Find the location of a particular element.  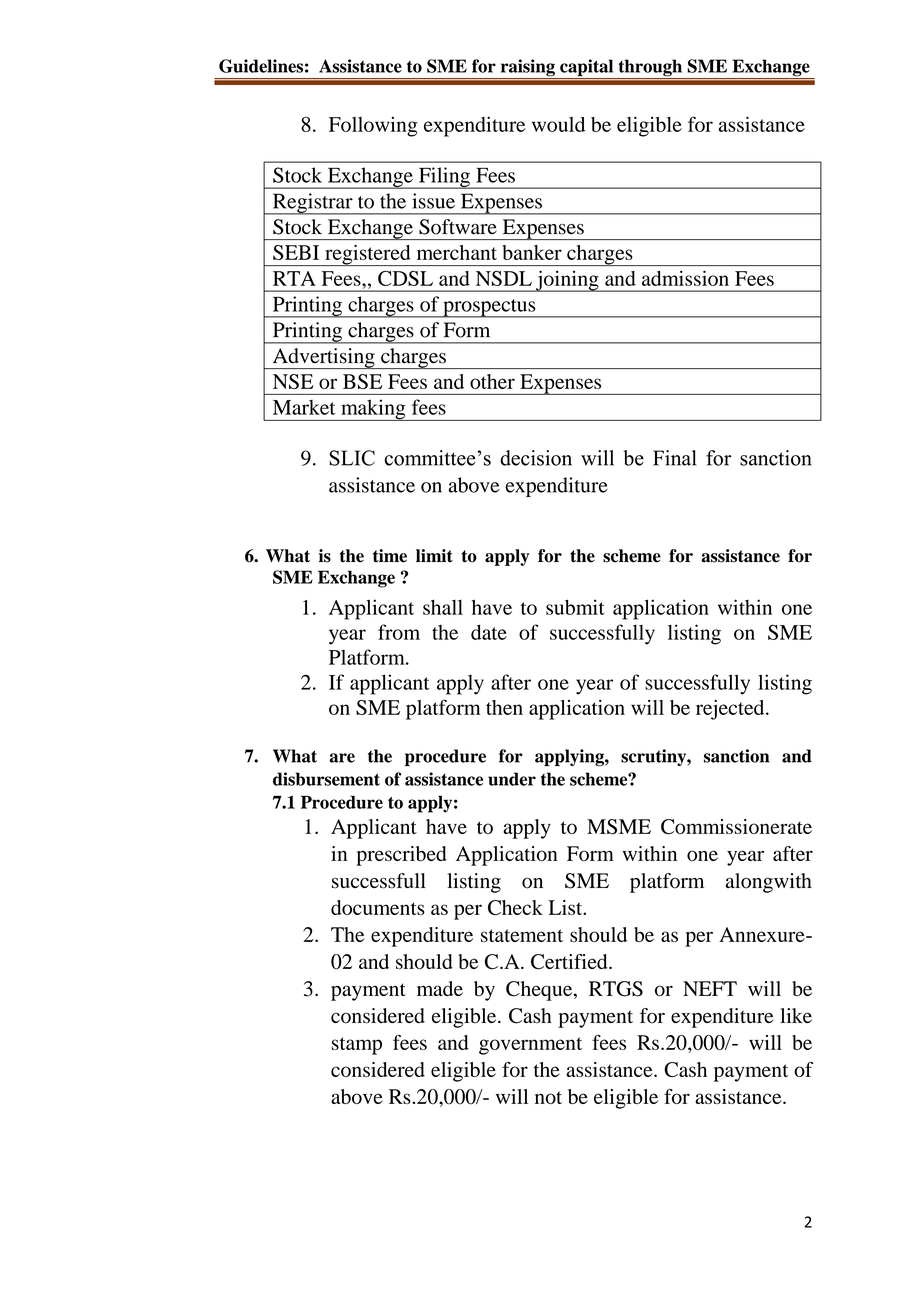

raising is located at coordinates (527, 69).
